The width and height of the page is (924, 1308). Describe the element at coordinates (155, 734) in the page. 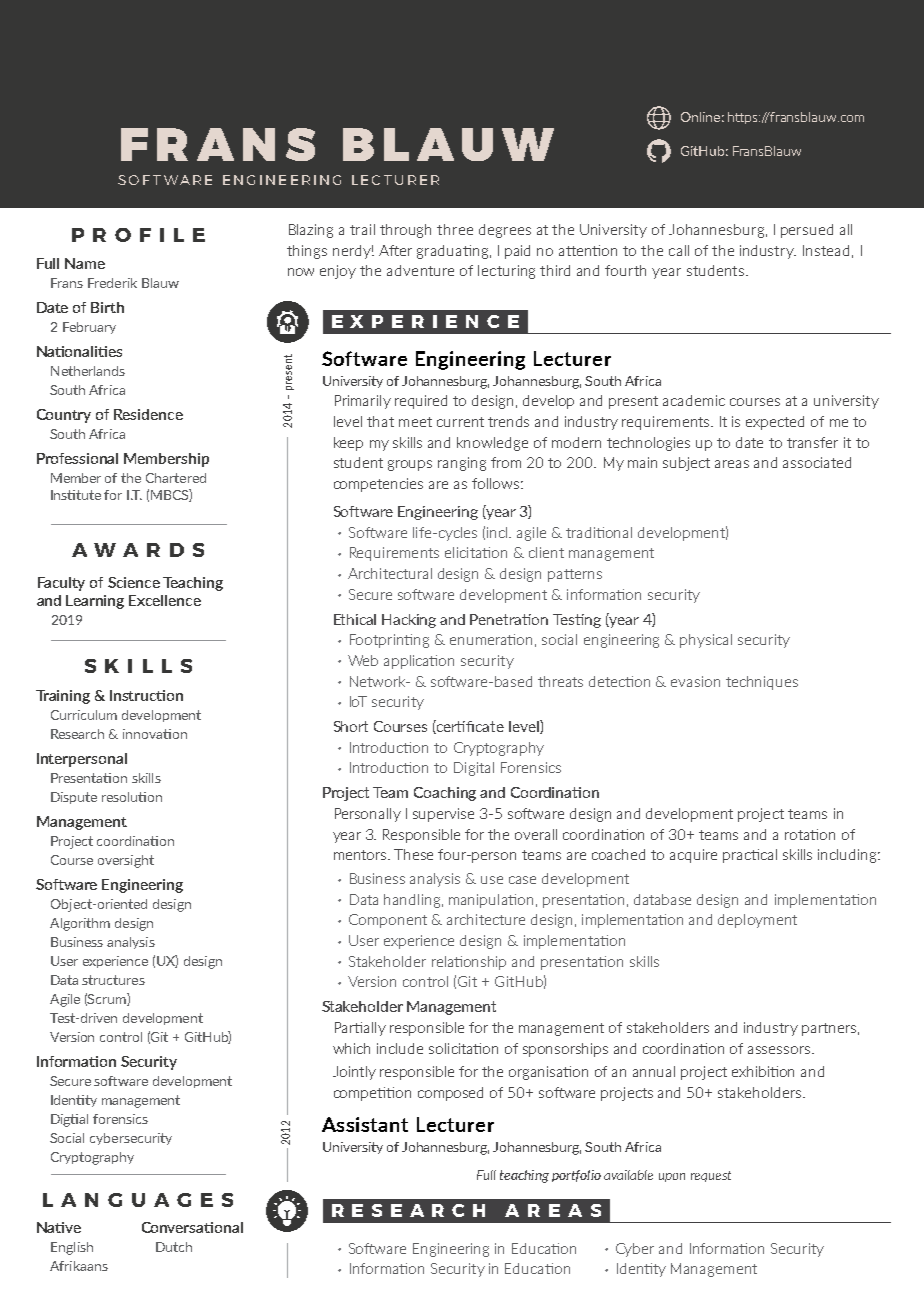

I see `innovation` at that location.
